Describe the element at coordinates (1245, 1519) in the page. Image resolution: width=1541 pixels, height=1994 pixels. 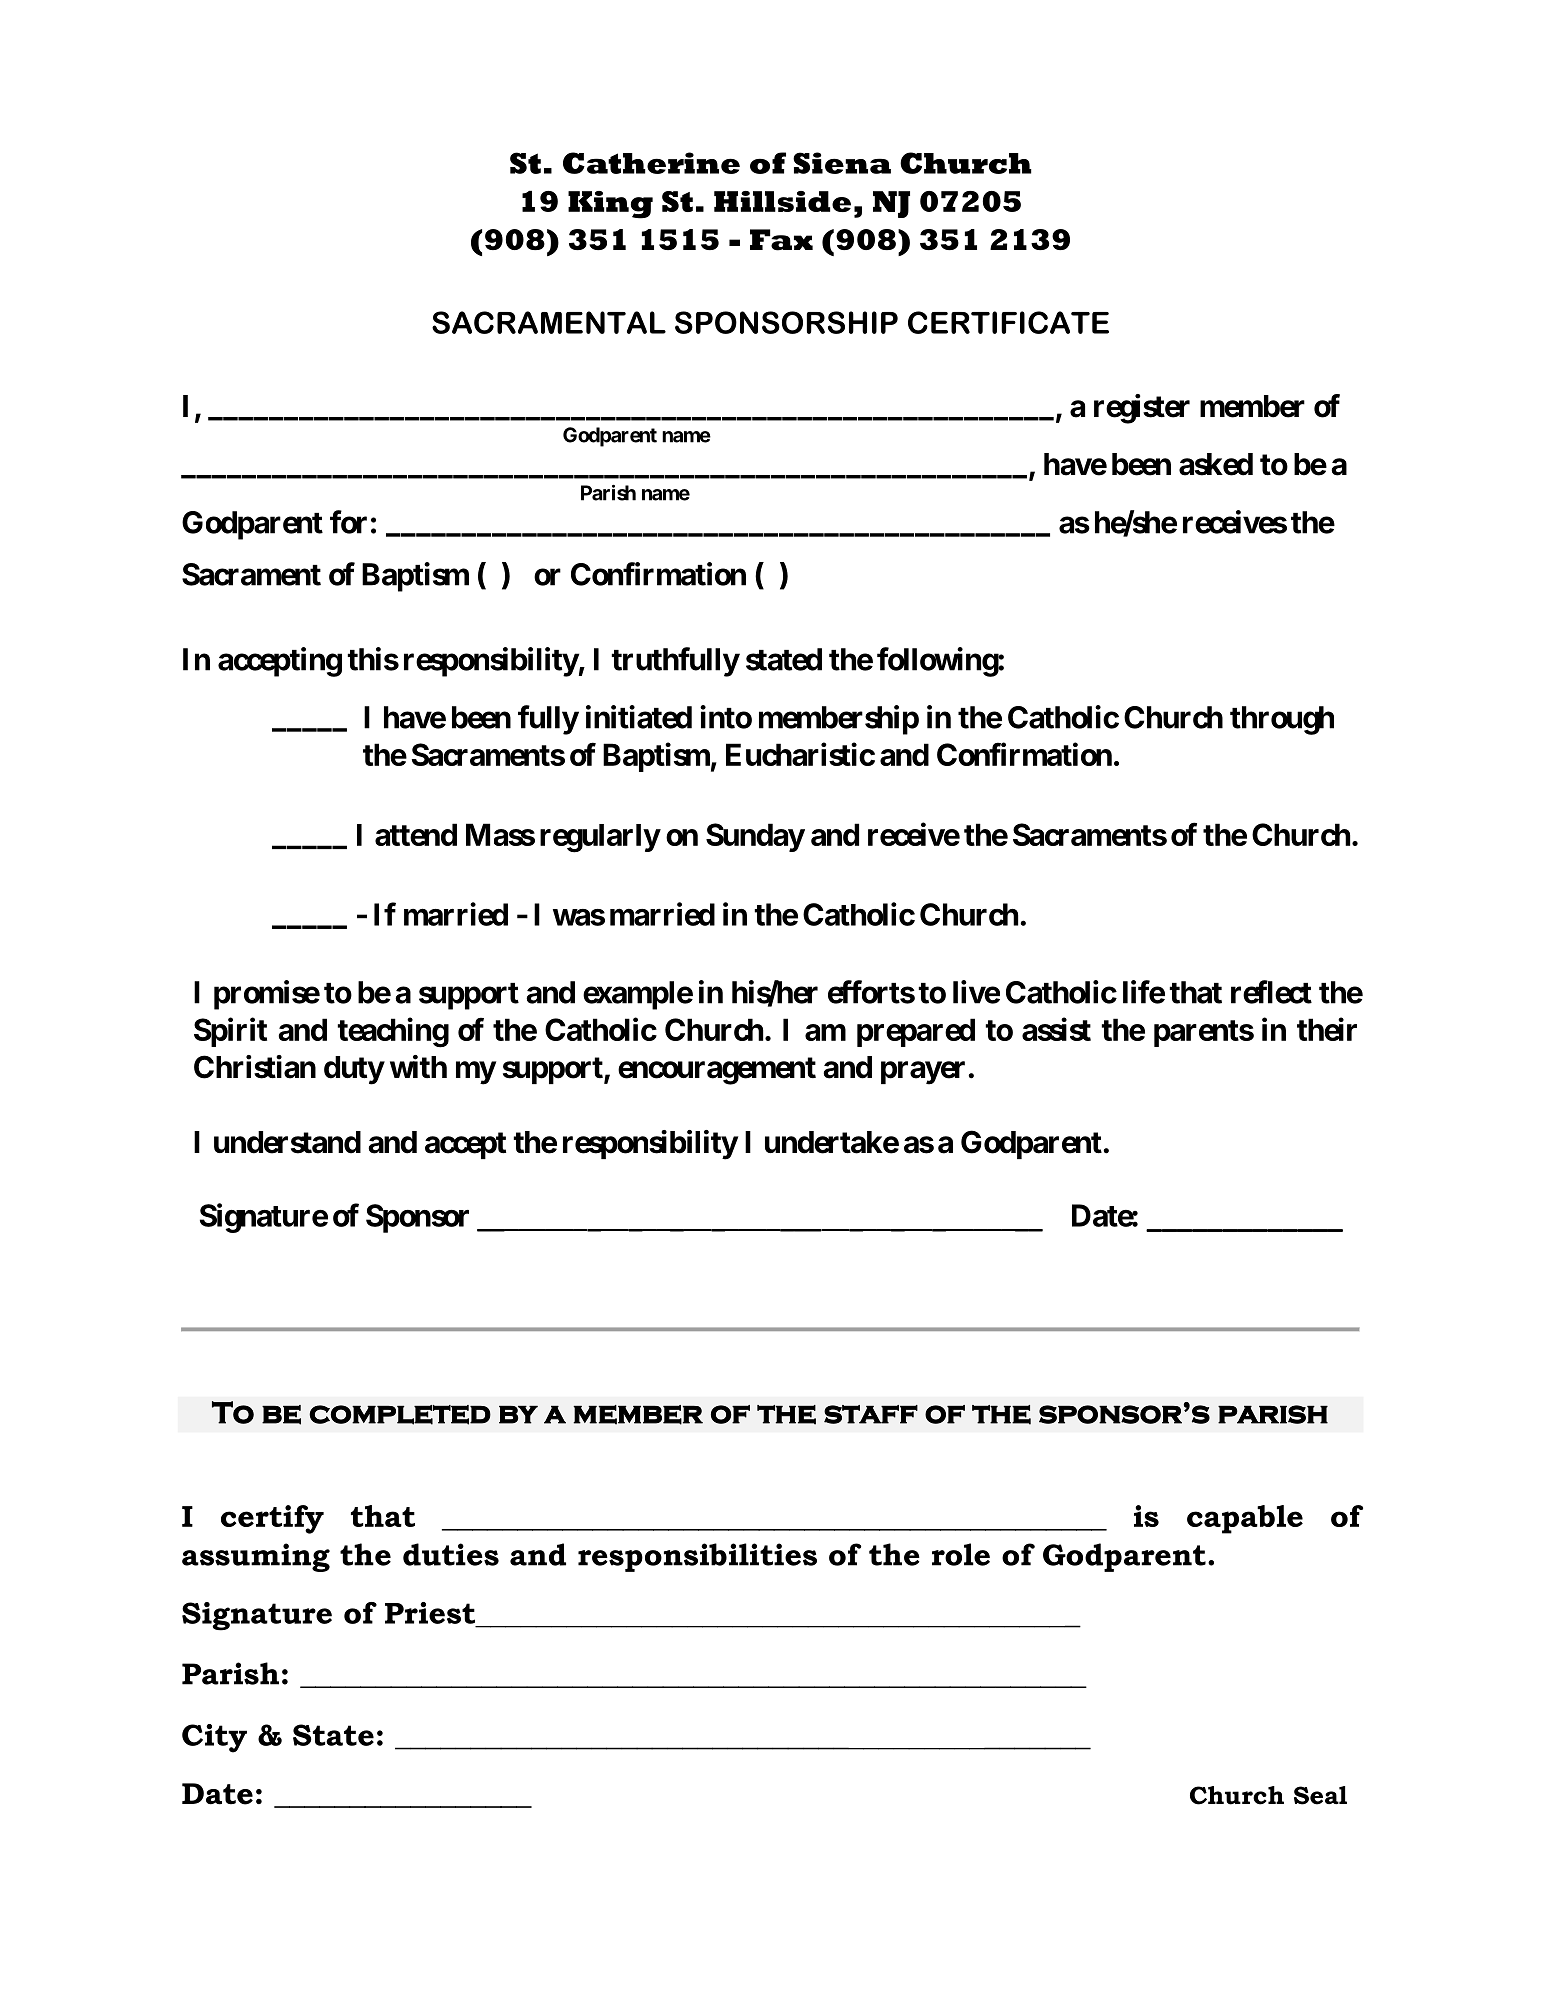
I see `capable` at that location.
